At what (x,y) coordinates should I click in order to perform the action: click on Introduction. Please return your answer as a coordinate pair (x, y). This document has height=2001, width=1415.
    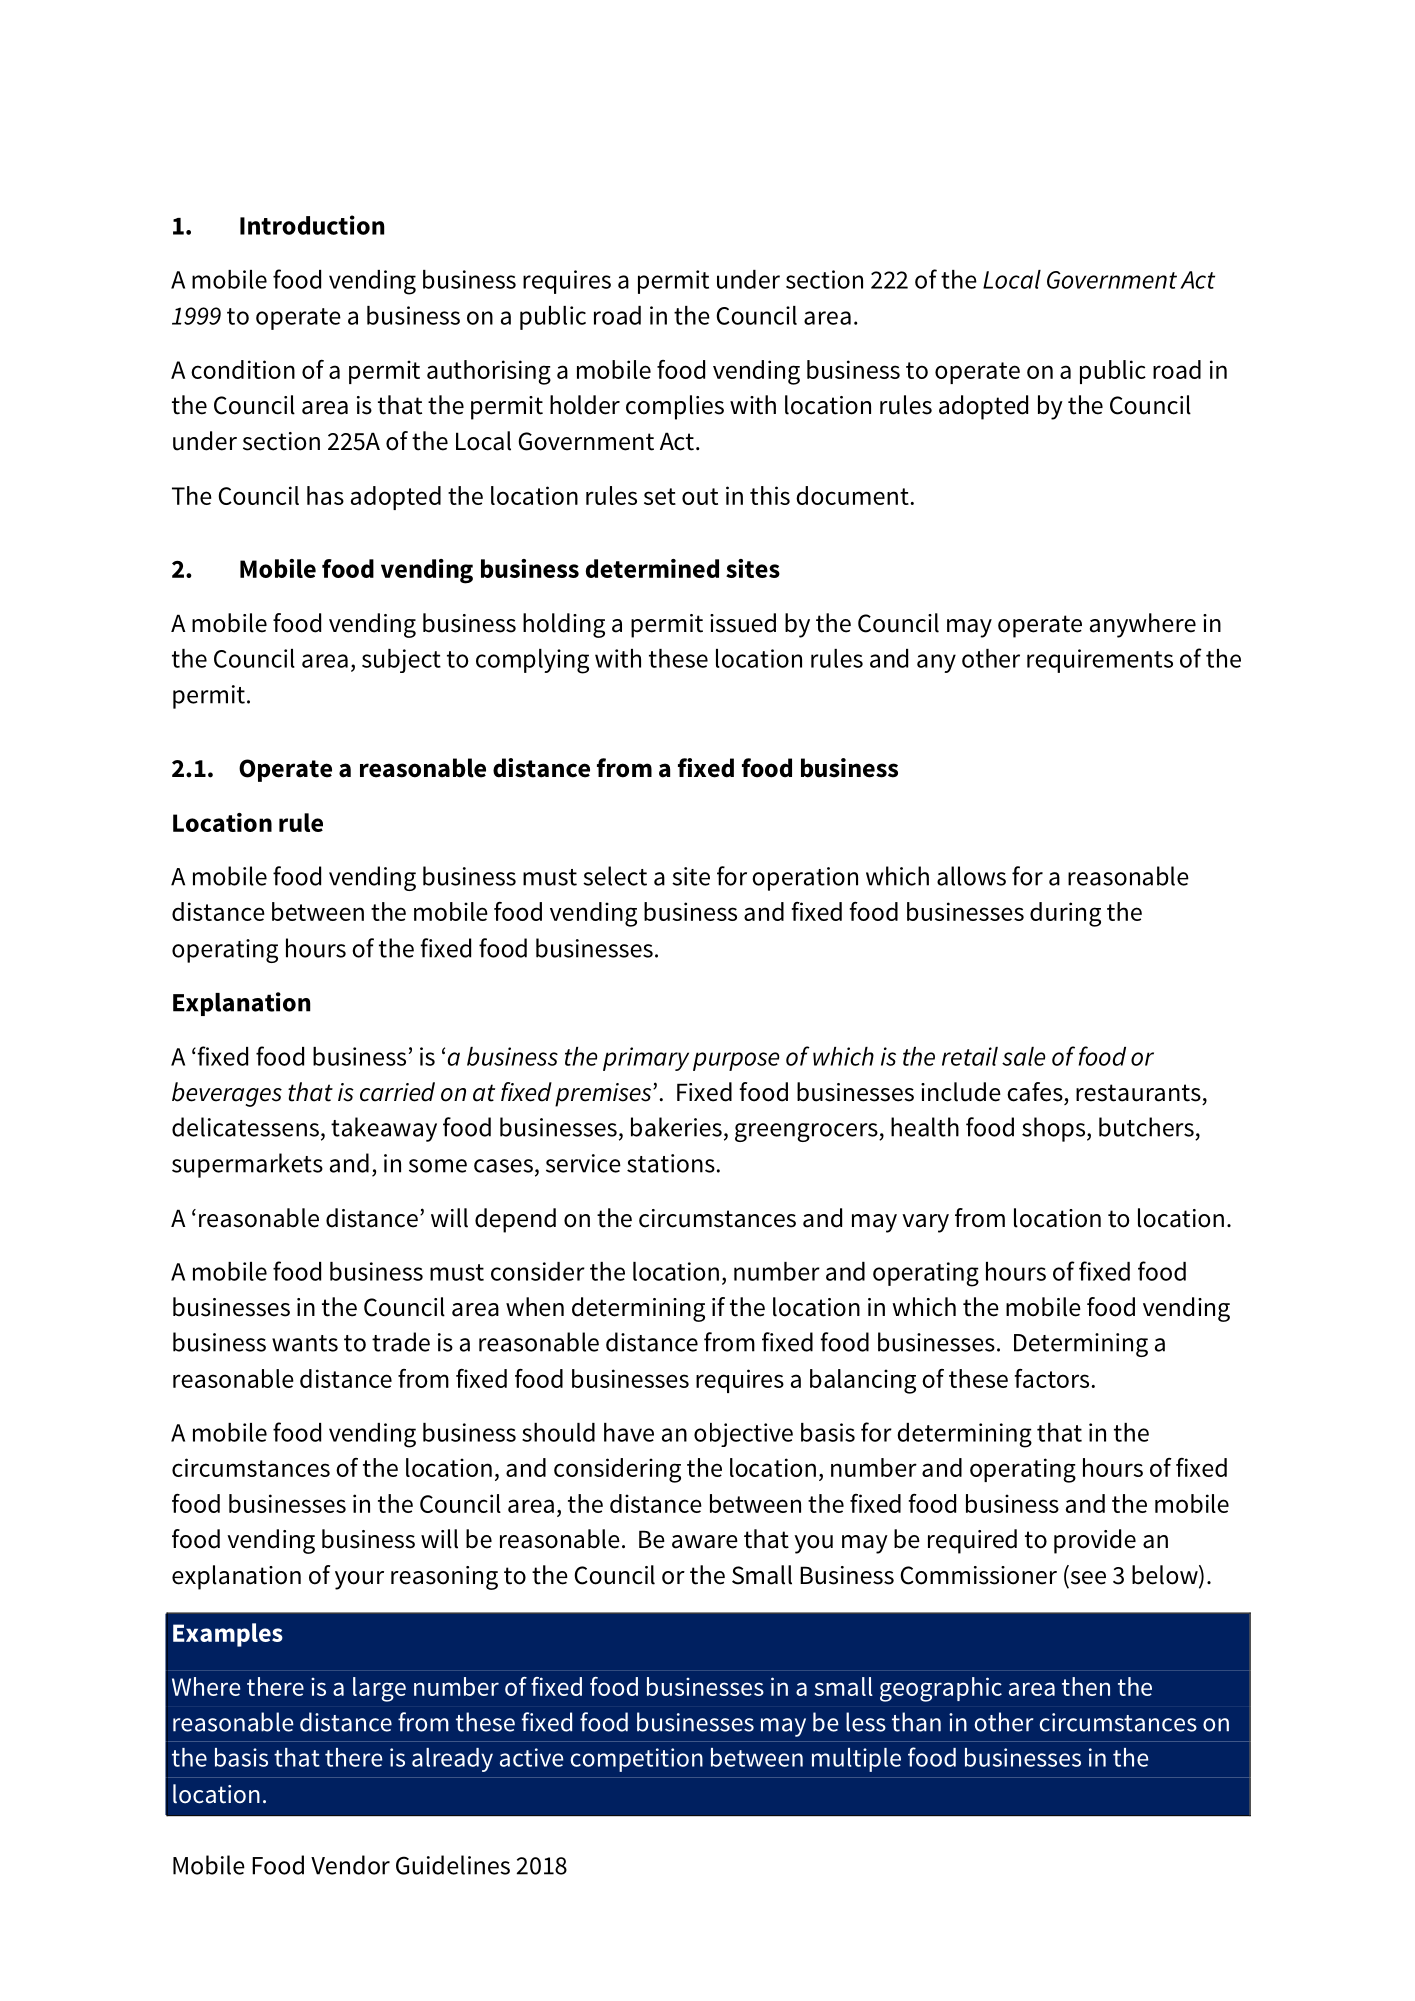
    Looking at the image, I should click on (312, 225).
